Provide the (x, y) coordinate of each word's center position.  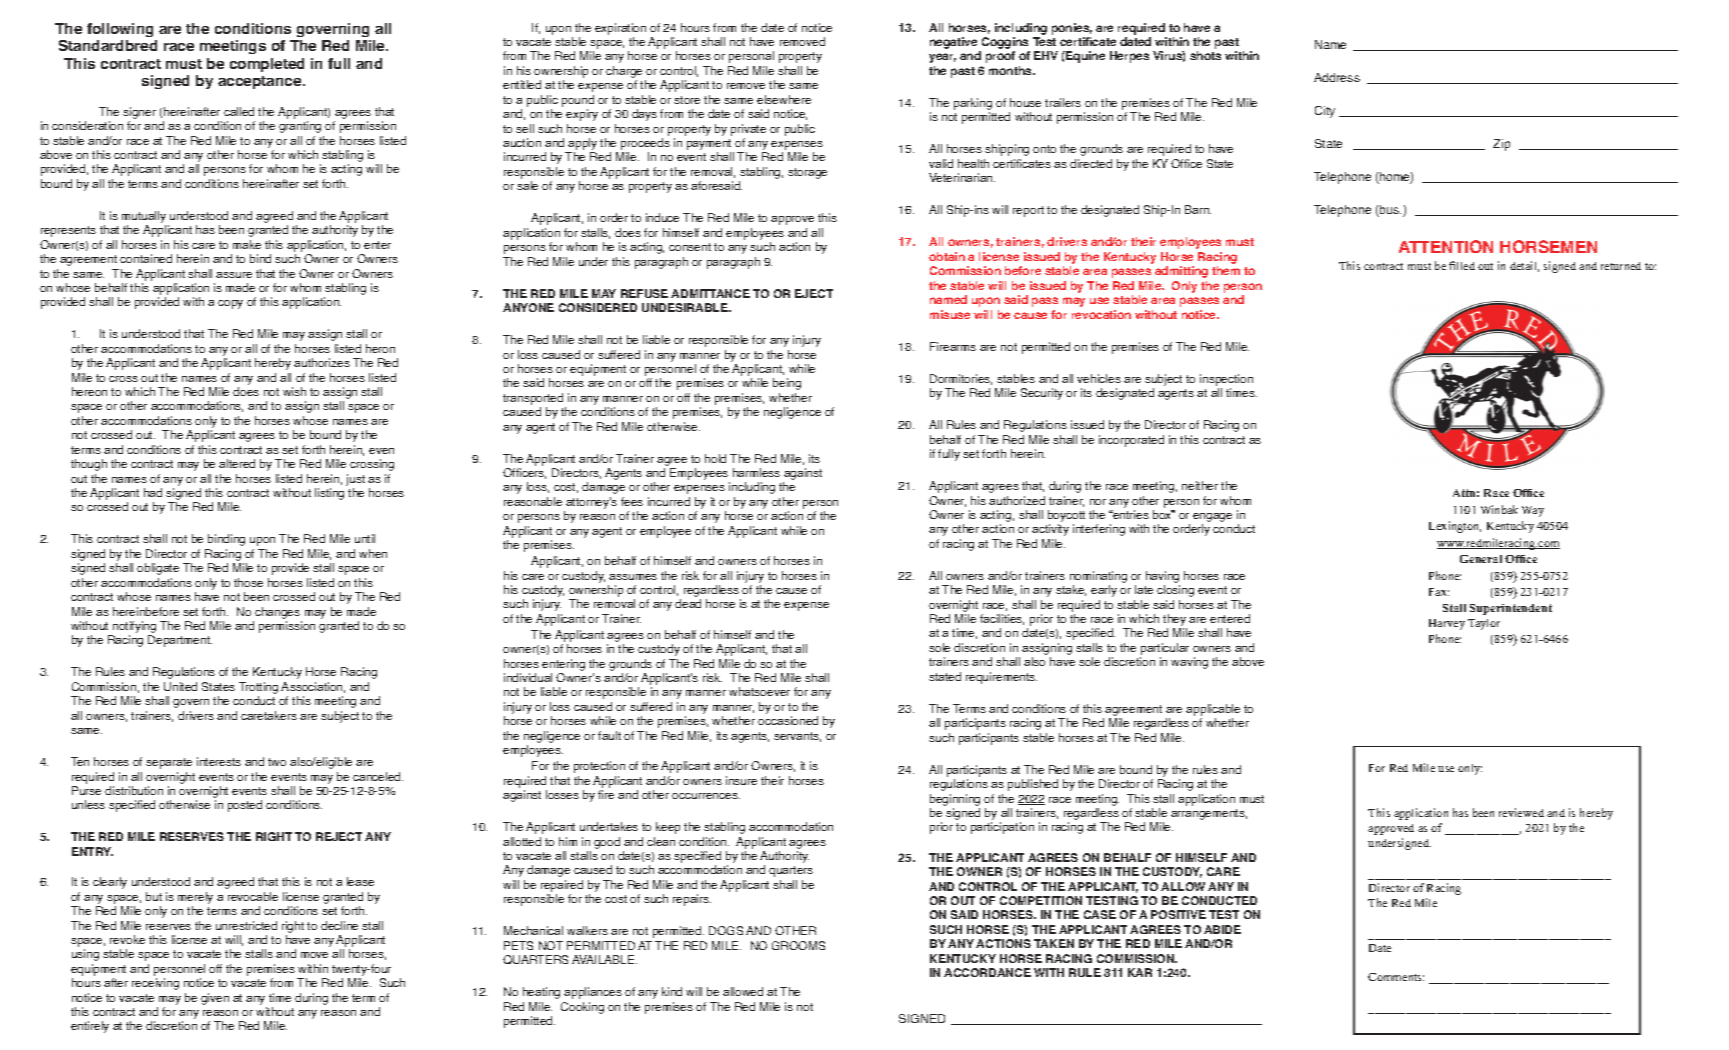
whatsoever (759, 691)
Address (1337, 77)
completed (267, 65)
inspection (1226, 380)
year (942, 58)
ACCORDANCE (987, 972)
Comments (1396, 977)
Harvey (1447, 624)
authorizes (322, 362)
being (787, 384)
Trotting (258, 688)
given (215, 999)
